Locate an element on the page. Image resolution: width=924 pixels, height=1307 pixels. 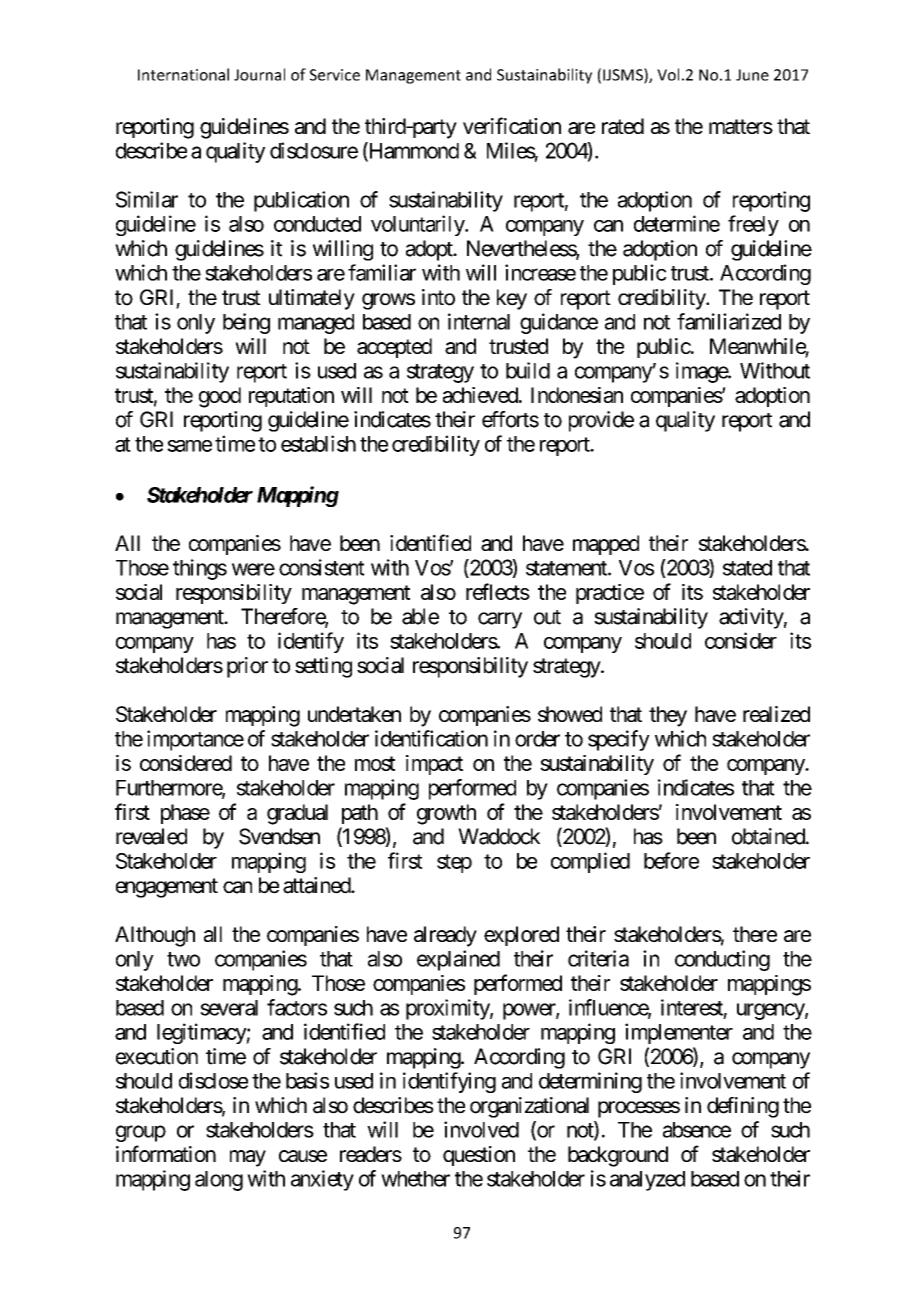
two is located at coordinates (183, 959).
